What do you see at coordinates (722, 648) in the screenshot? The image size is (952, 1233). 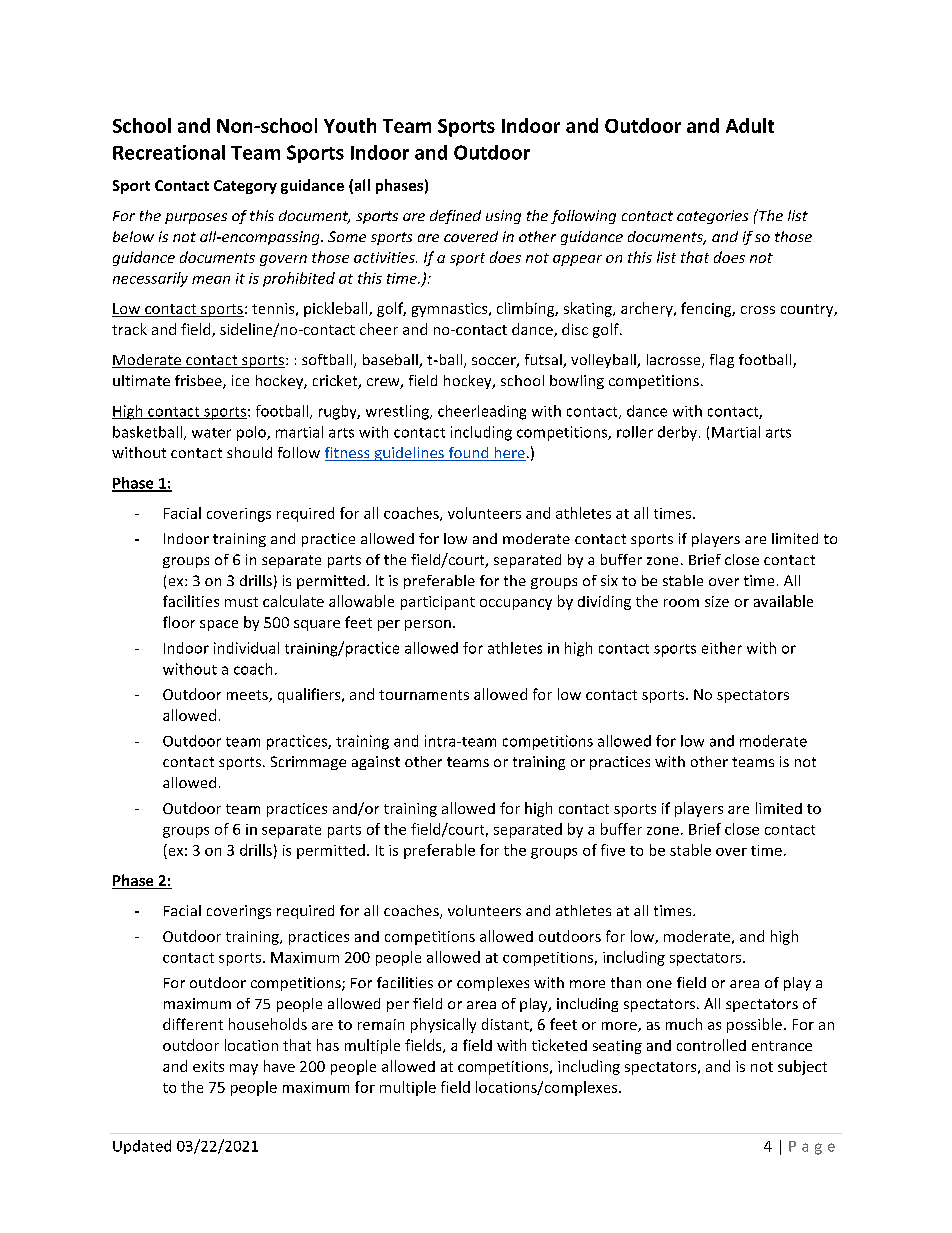 I see `either` at bounding box center [722, 648].
